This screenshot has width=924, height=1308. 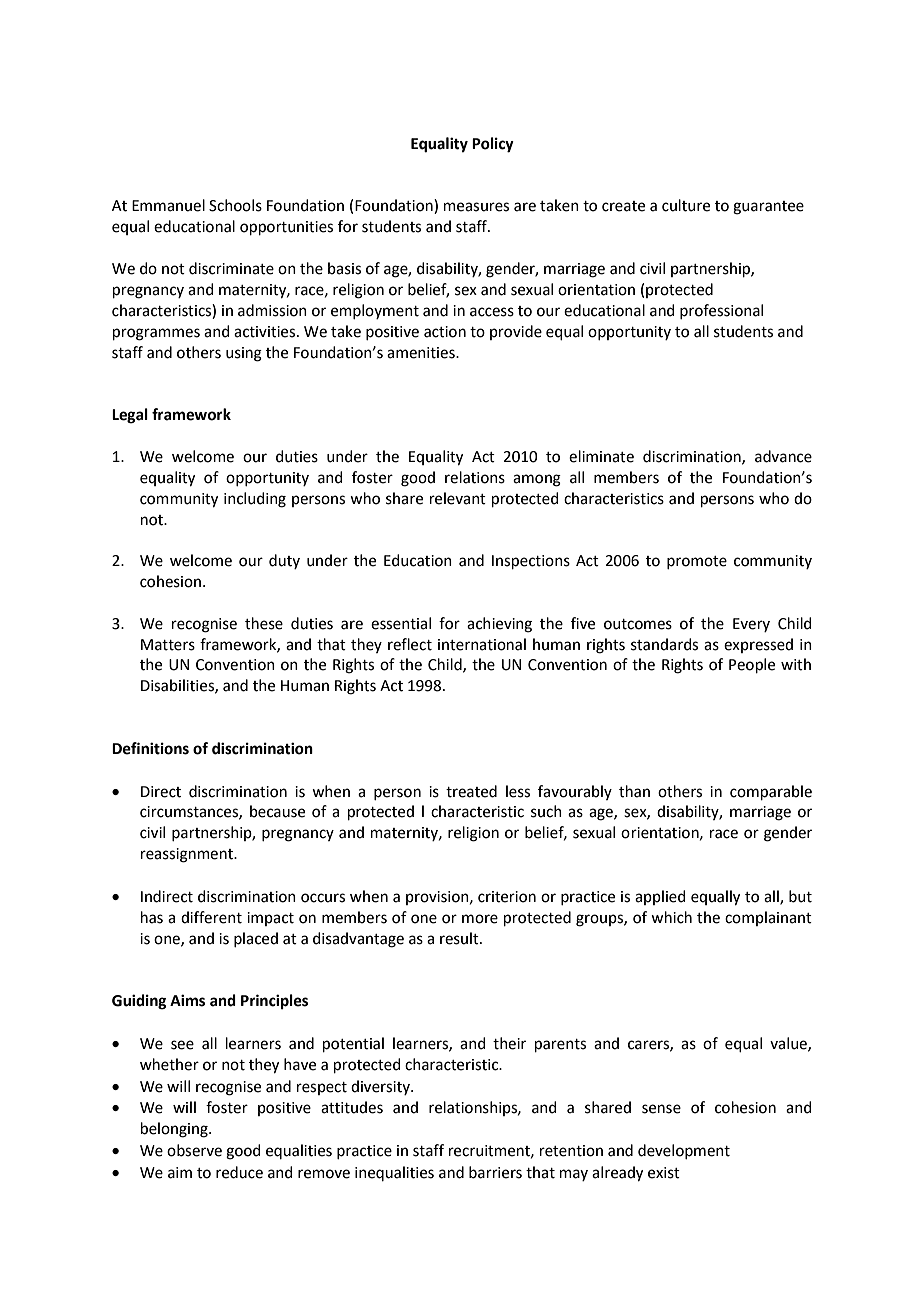 What do you see at coordinates (783, 456) in the screenshot?
I see `advance` at bounding box center [783, 456].
